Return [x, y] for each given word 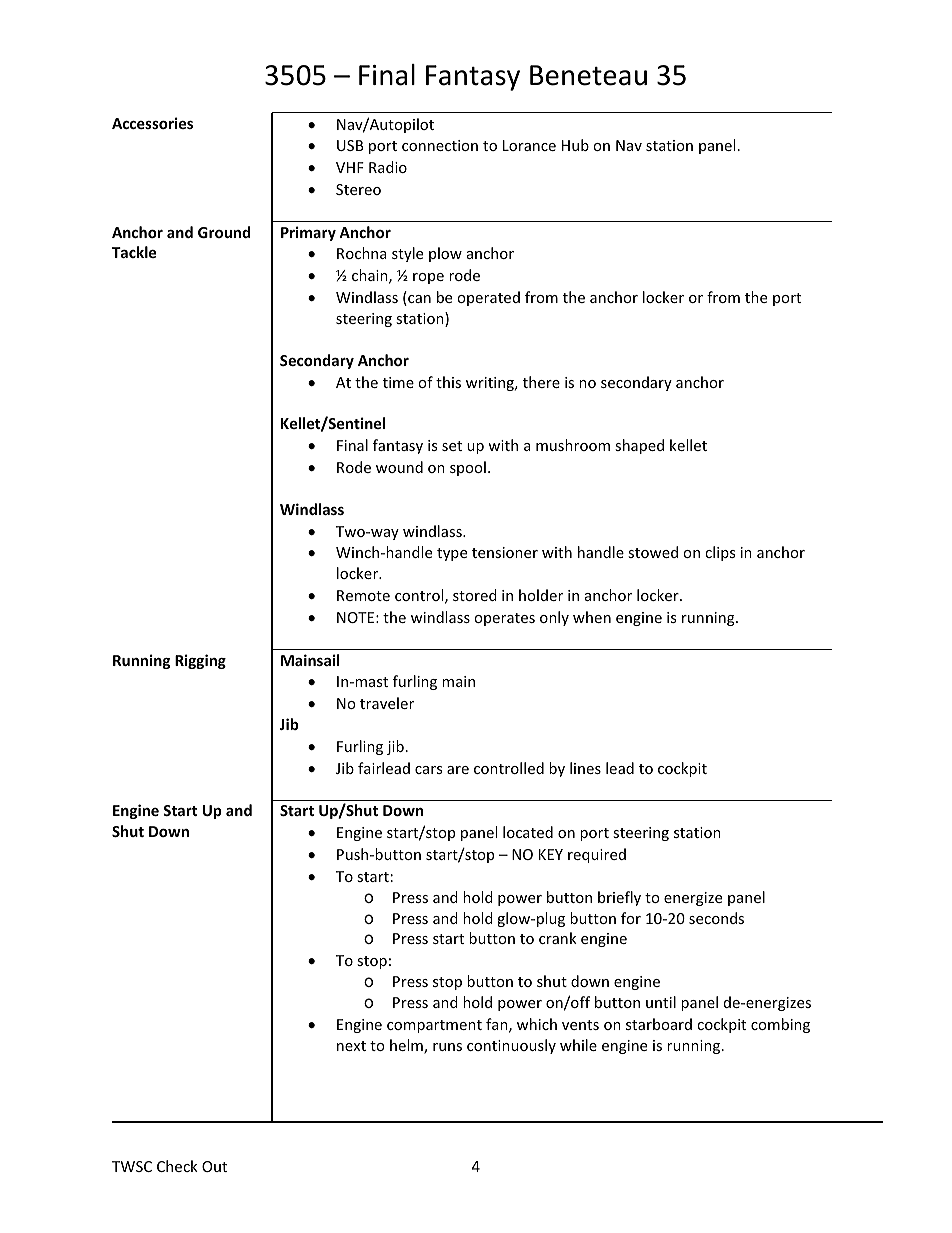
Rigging [200, 661]
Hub [575, 145]
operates [504, 619]
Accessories [152, 123]
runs [447, 1047]
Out [214, 1166]
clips [720, 553]
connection [440, 145]
